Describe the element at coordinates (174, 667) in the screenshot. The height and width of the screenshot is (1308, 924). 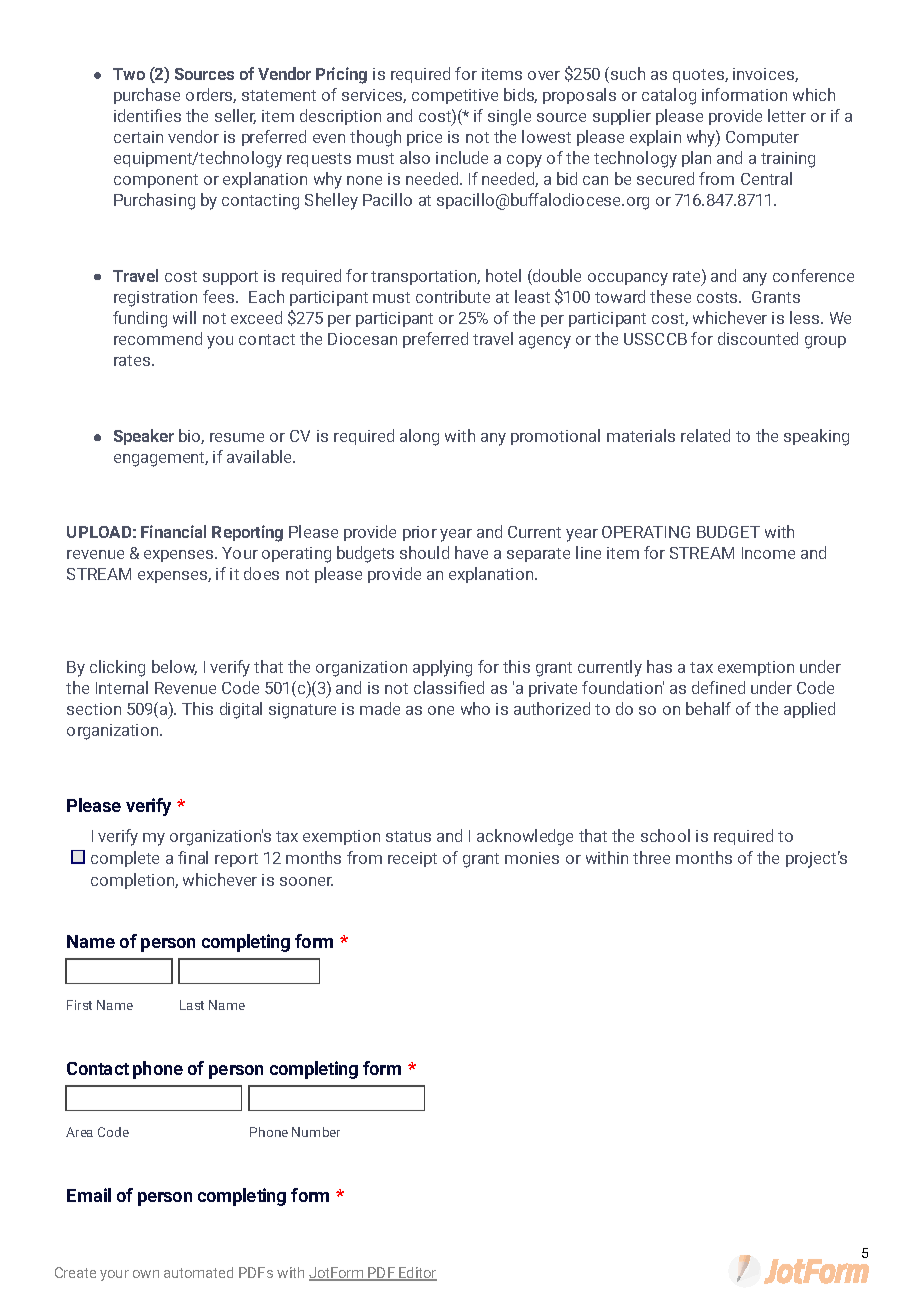
I see `below` at that location.
